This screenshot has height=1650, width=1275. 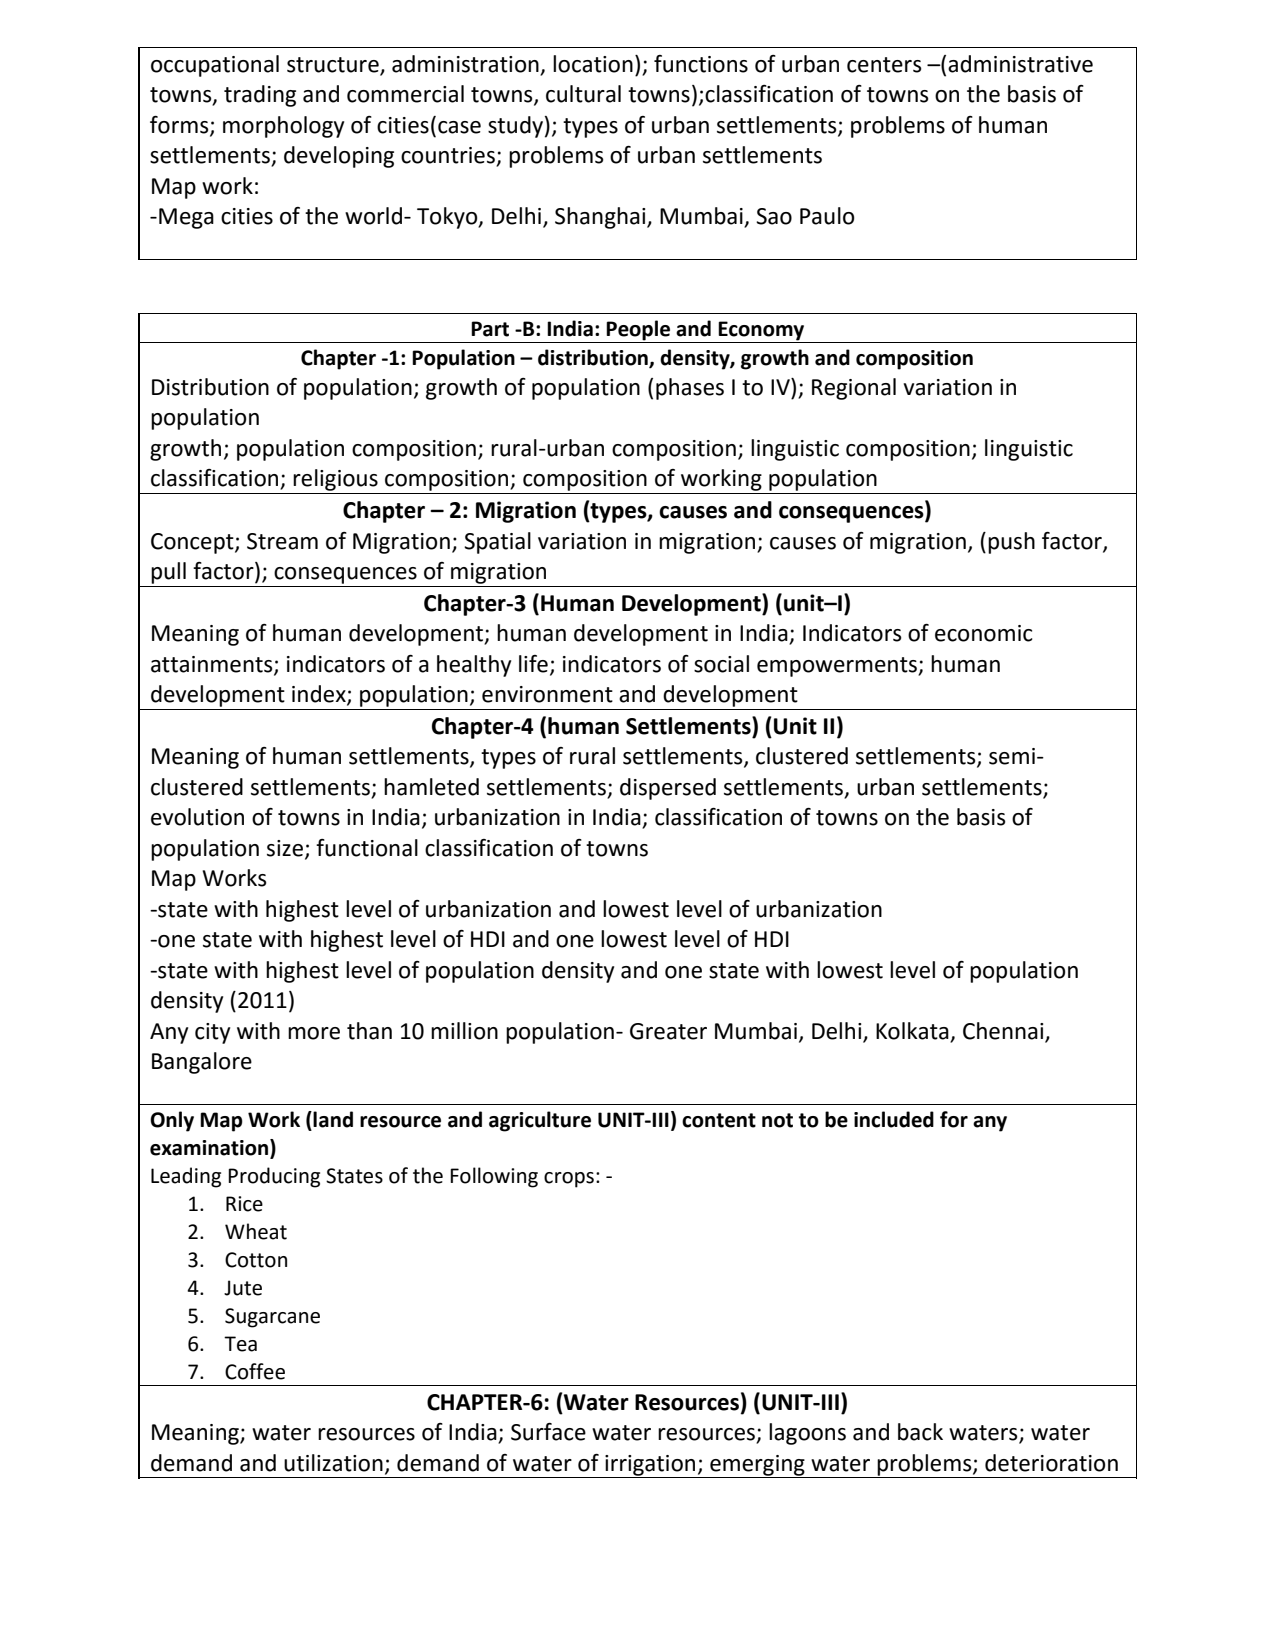 I want to click on back, so click(x=920, y=1432).
